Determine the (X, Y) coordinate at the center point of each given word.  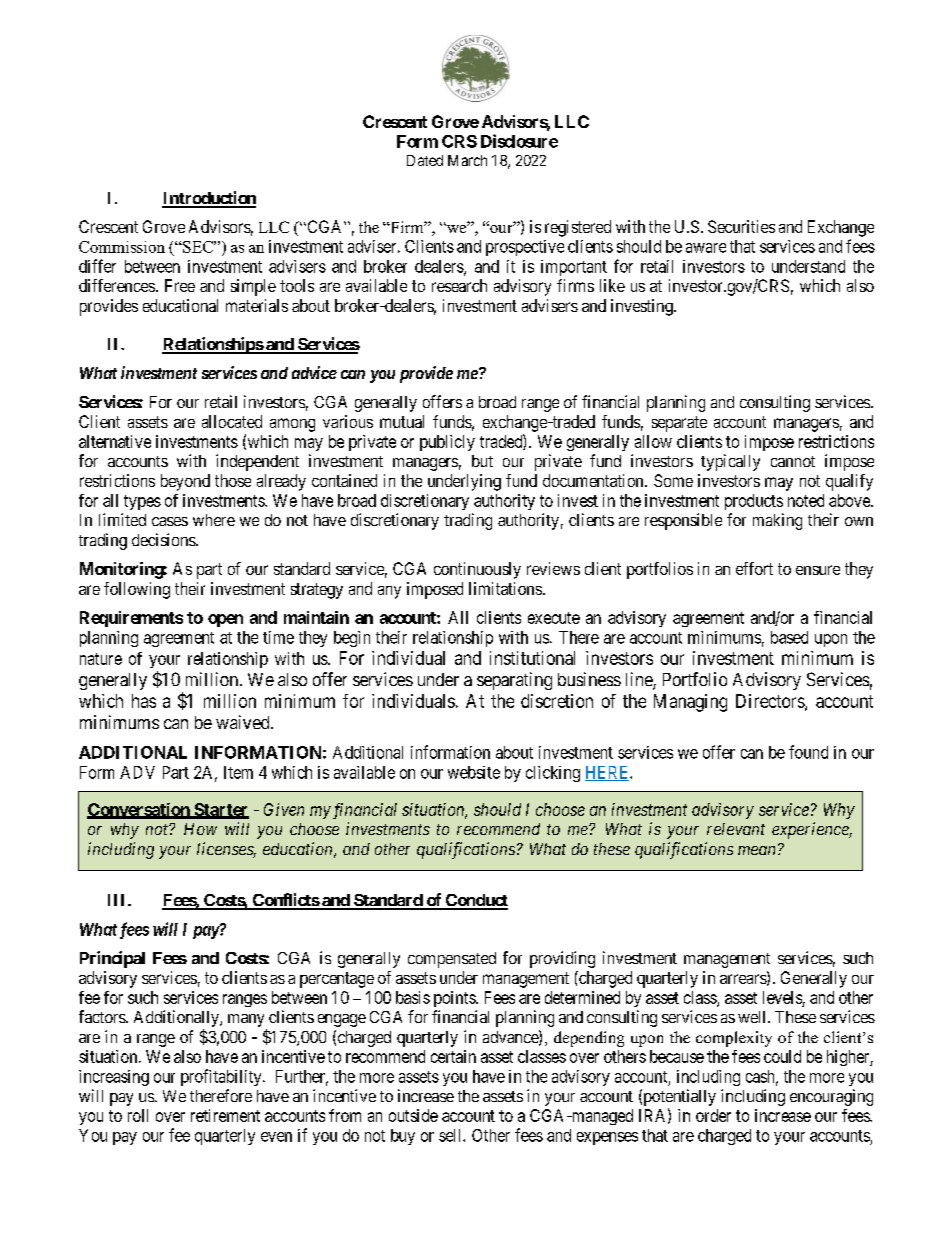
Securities (741, 226)
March (467, 160)
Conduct (475, 901)
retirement (225, 1115)
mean (756, 850)
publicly (447, 443)
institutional (532, 658)
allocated (232, 421)
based (789, 637)
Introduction (209, 199)
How (200, 829)
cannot (793, 461)
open (225, 620)
